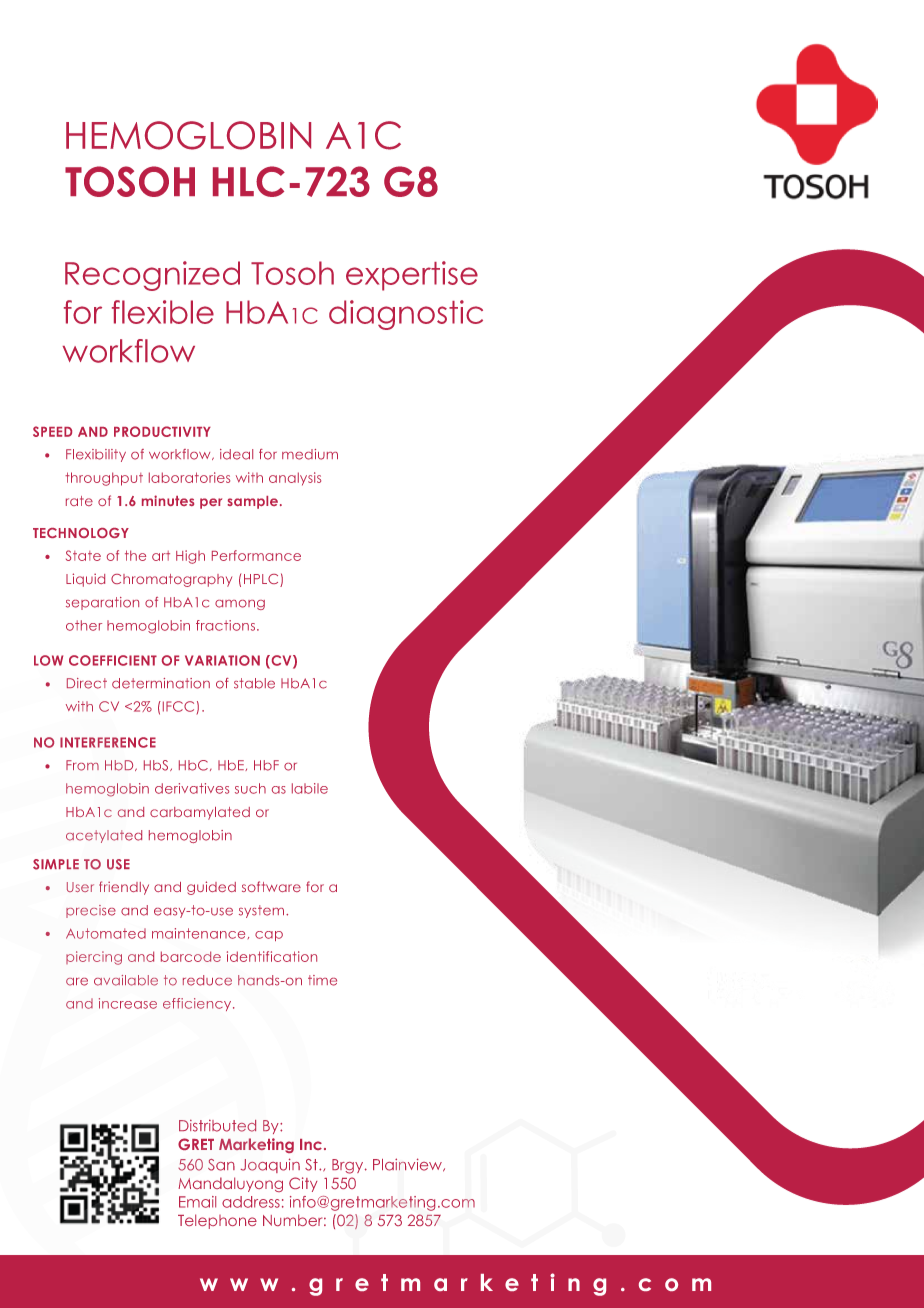 The height and width of the page is (1308, 924). What do you see at coordinates (108, 742) in the page?
I see `INTERFERENCE` at bounding box center [108, 742].
